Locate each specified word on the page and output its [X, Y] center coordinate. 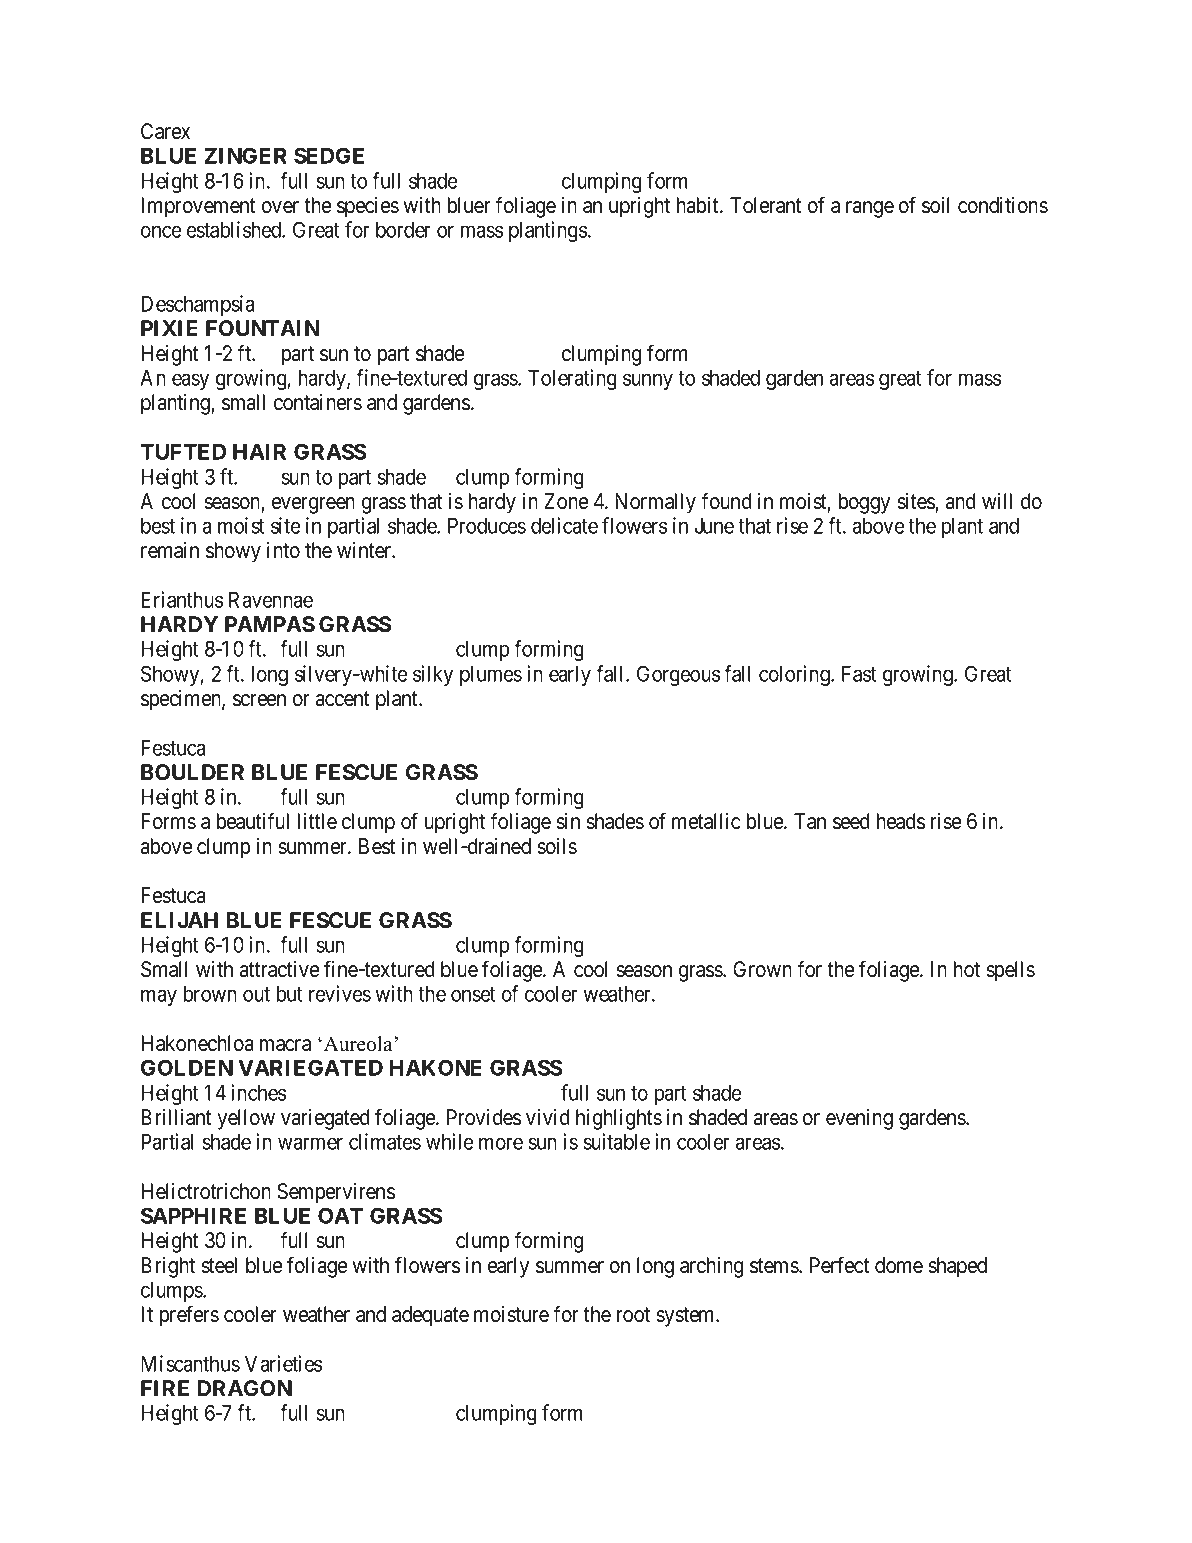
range [870, 209]
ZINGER [245, 155]
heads [901, 821]
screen [259, 700]
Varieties [283, 1363]
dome [899, 1265]
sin [568, 821]
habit [699, 205]
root [633, 1315]
